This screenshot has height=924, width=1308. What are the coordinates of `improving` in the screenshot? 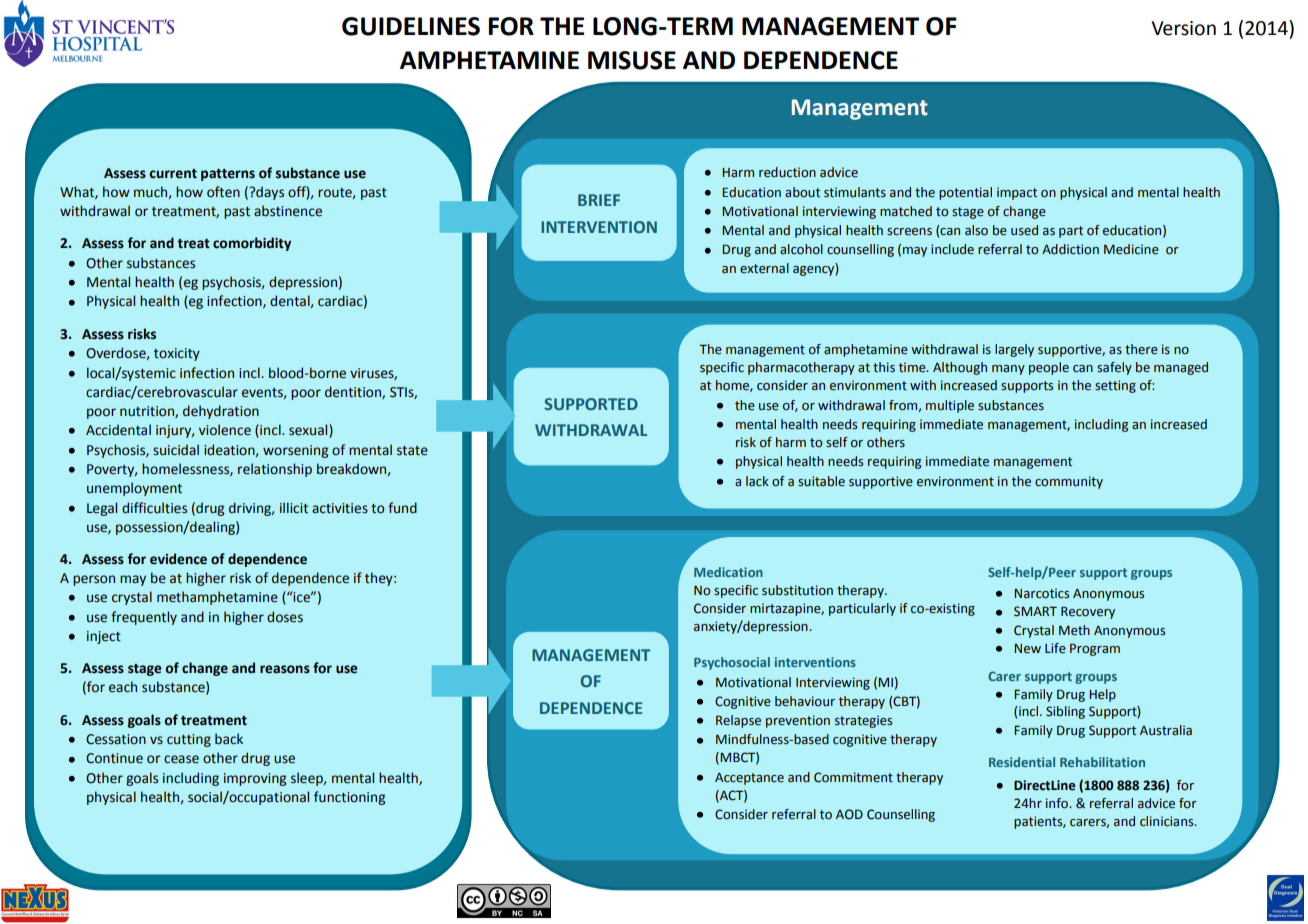 It's located at (255, 779).
